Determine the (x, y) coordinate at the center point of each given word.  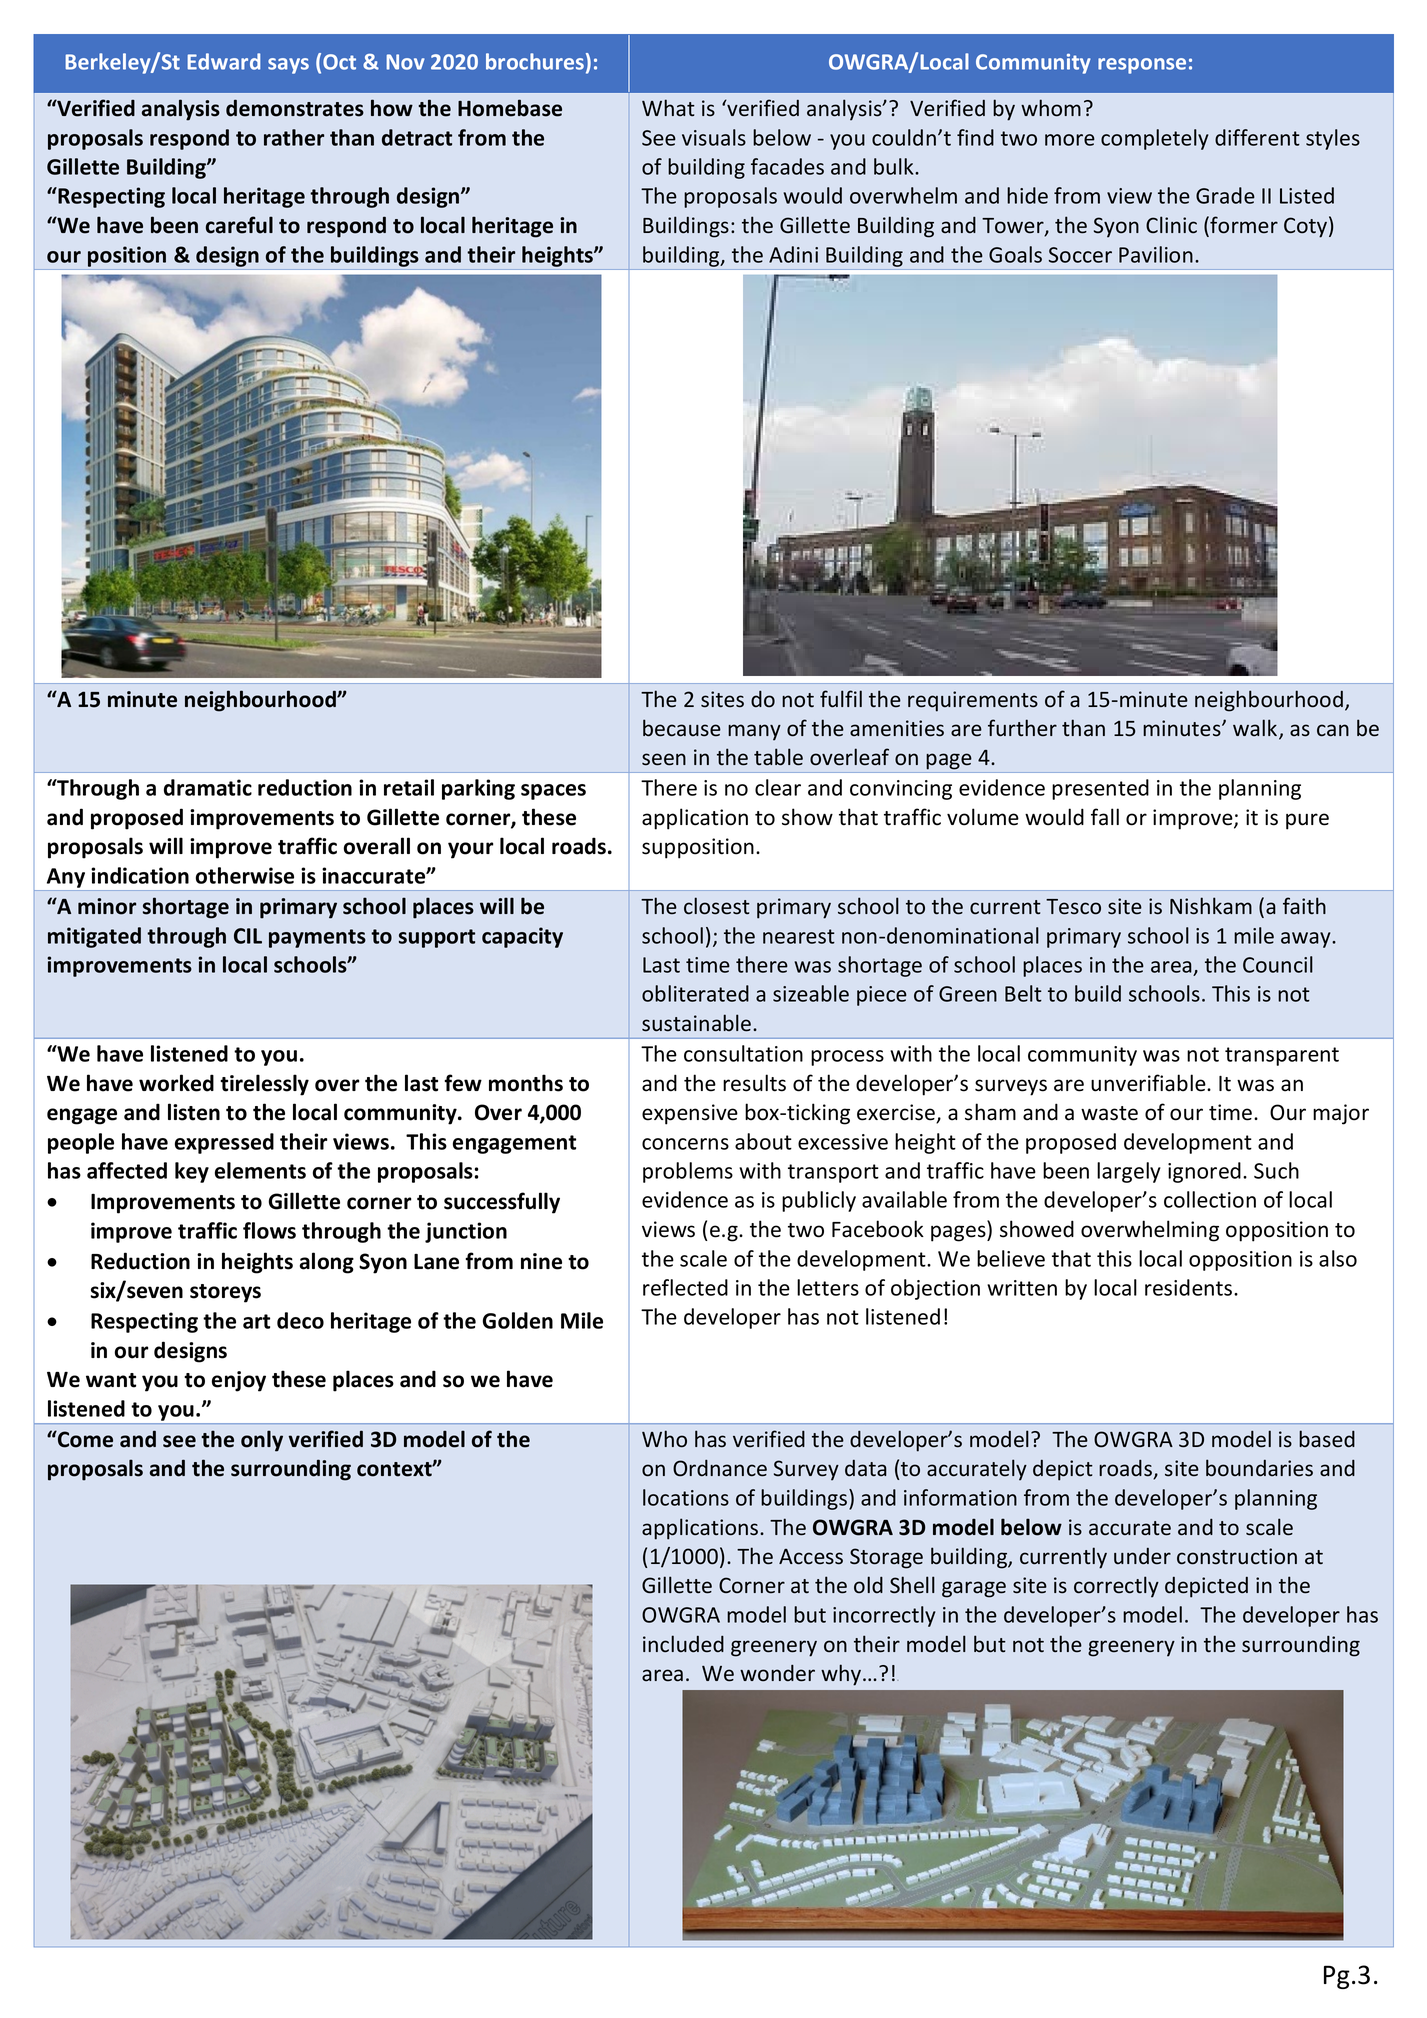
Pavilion (1156, 254)
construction (1237, 1556)
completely (1155, 139)
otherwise (245, 875)
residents (1190, 1287)
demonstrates (295, 108)
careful (239, 225)
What (668, 108)
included (683, 1644)
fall (1105, 817)
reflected (685, 1287)
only (262, 1441)
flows (269, 1230)
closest (717, 906)
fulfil (841, 699)
